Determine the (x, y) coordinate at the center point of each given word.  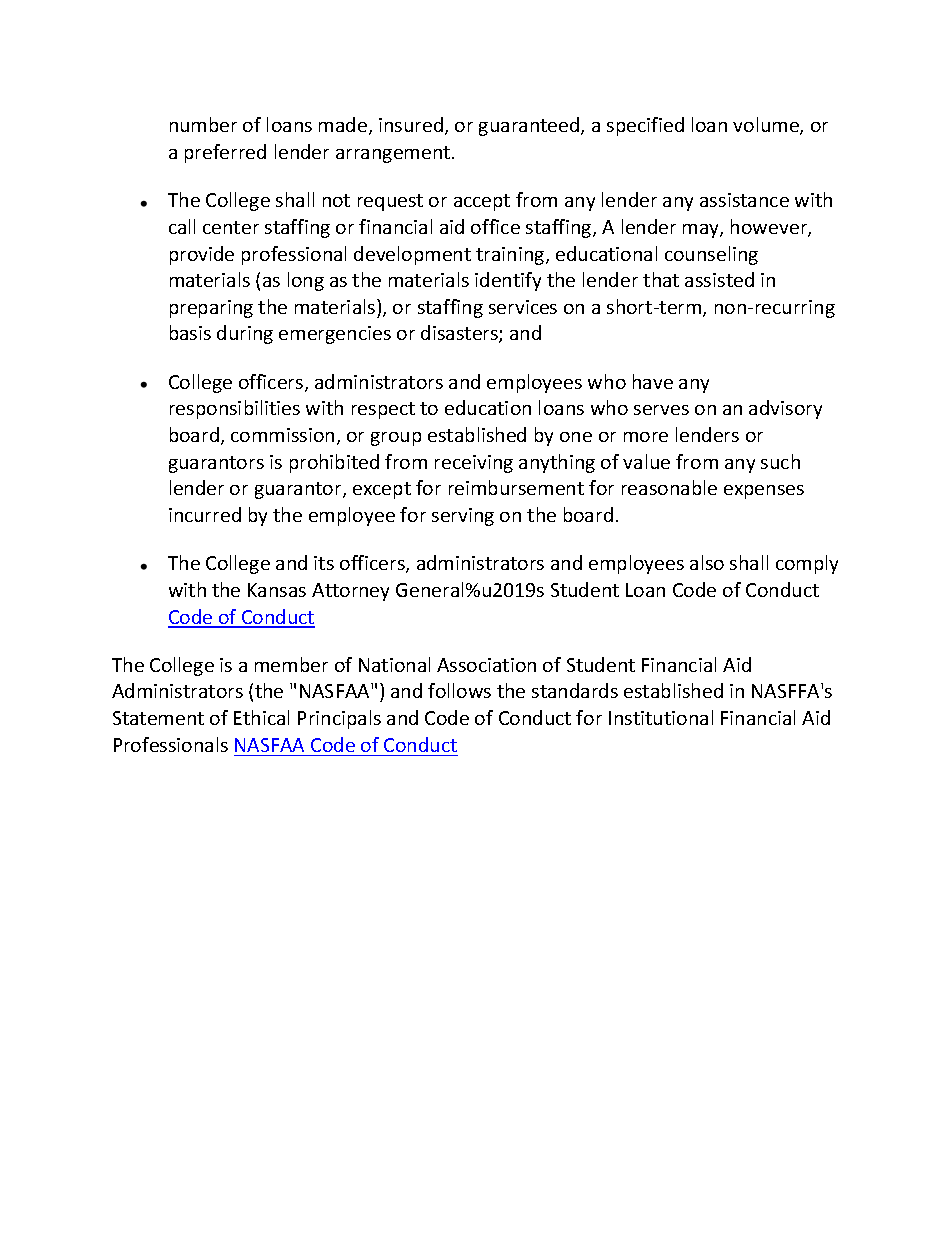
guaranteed (530, 126)
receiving (474, 464)
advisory (785, 409)
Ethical (261, 717)
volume (767, 126)
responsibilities (235, 409)
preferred (225, 153)
